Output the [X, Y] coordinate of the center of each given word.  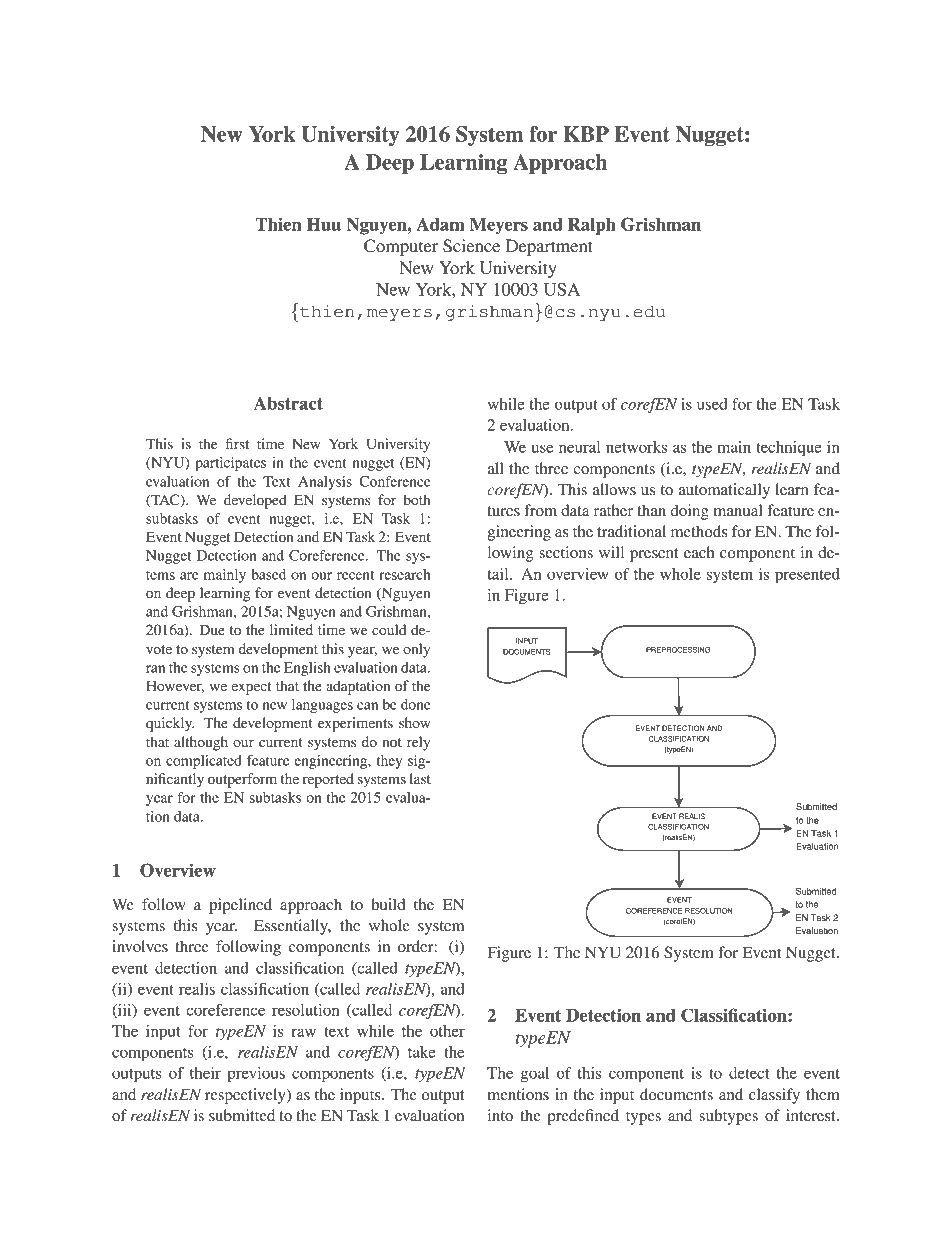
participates [230, 464]
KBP [586, 134]
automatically [724, 491]
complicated [204, 762]
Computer [401, 247]
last [420, 778]
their [205, 1073]
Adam [440, 224]
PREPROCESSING [678, 650]
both [416, 499]
